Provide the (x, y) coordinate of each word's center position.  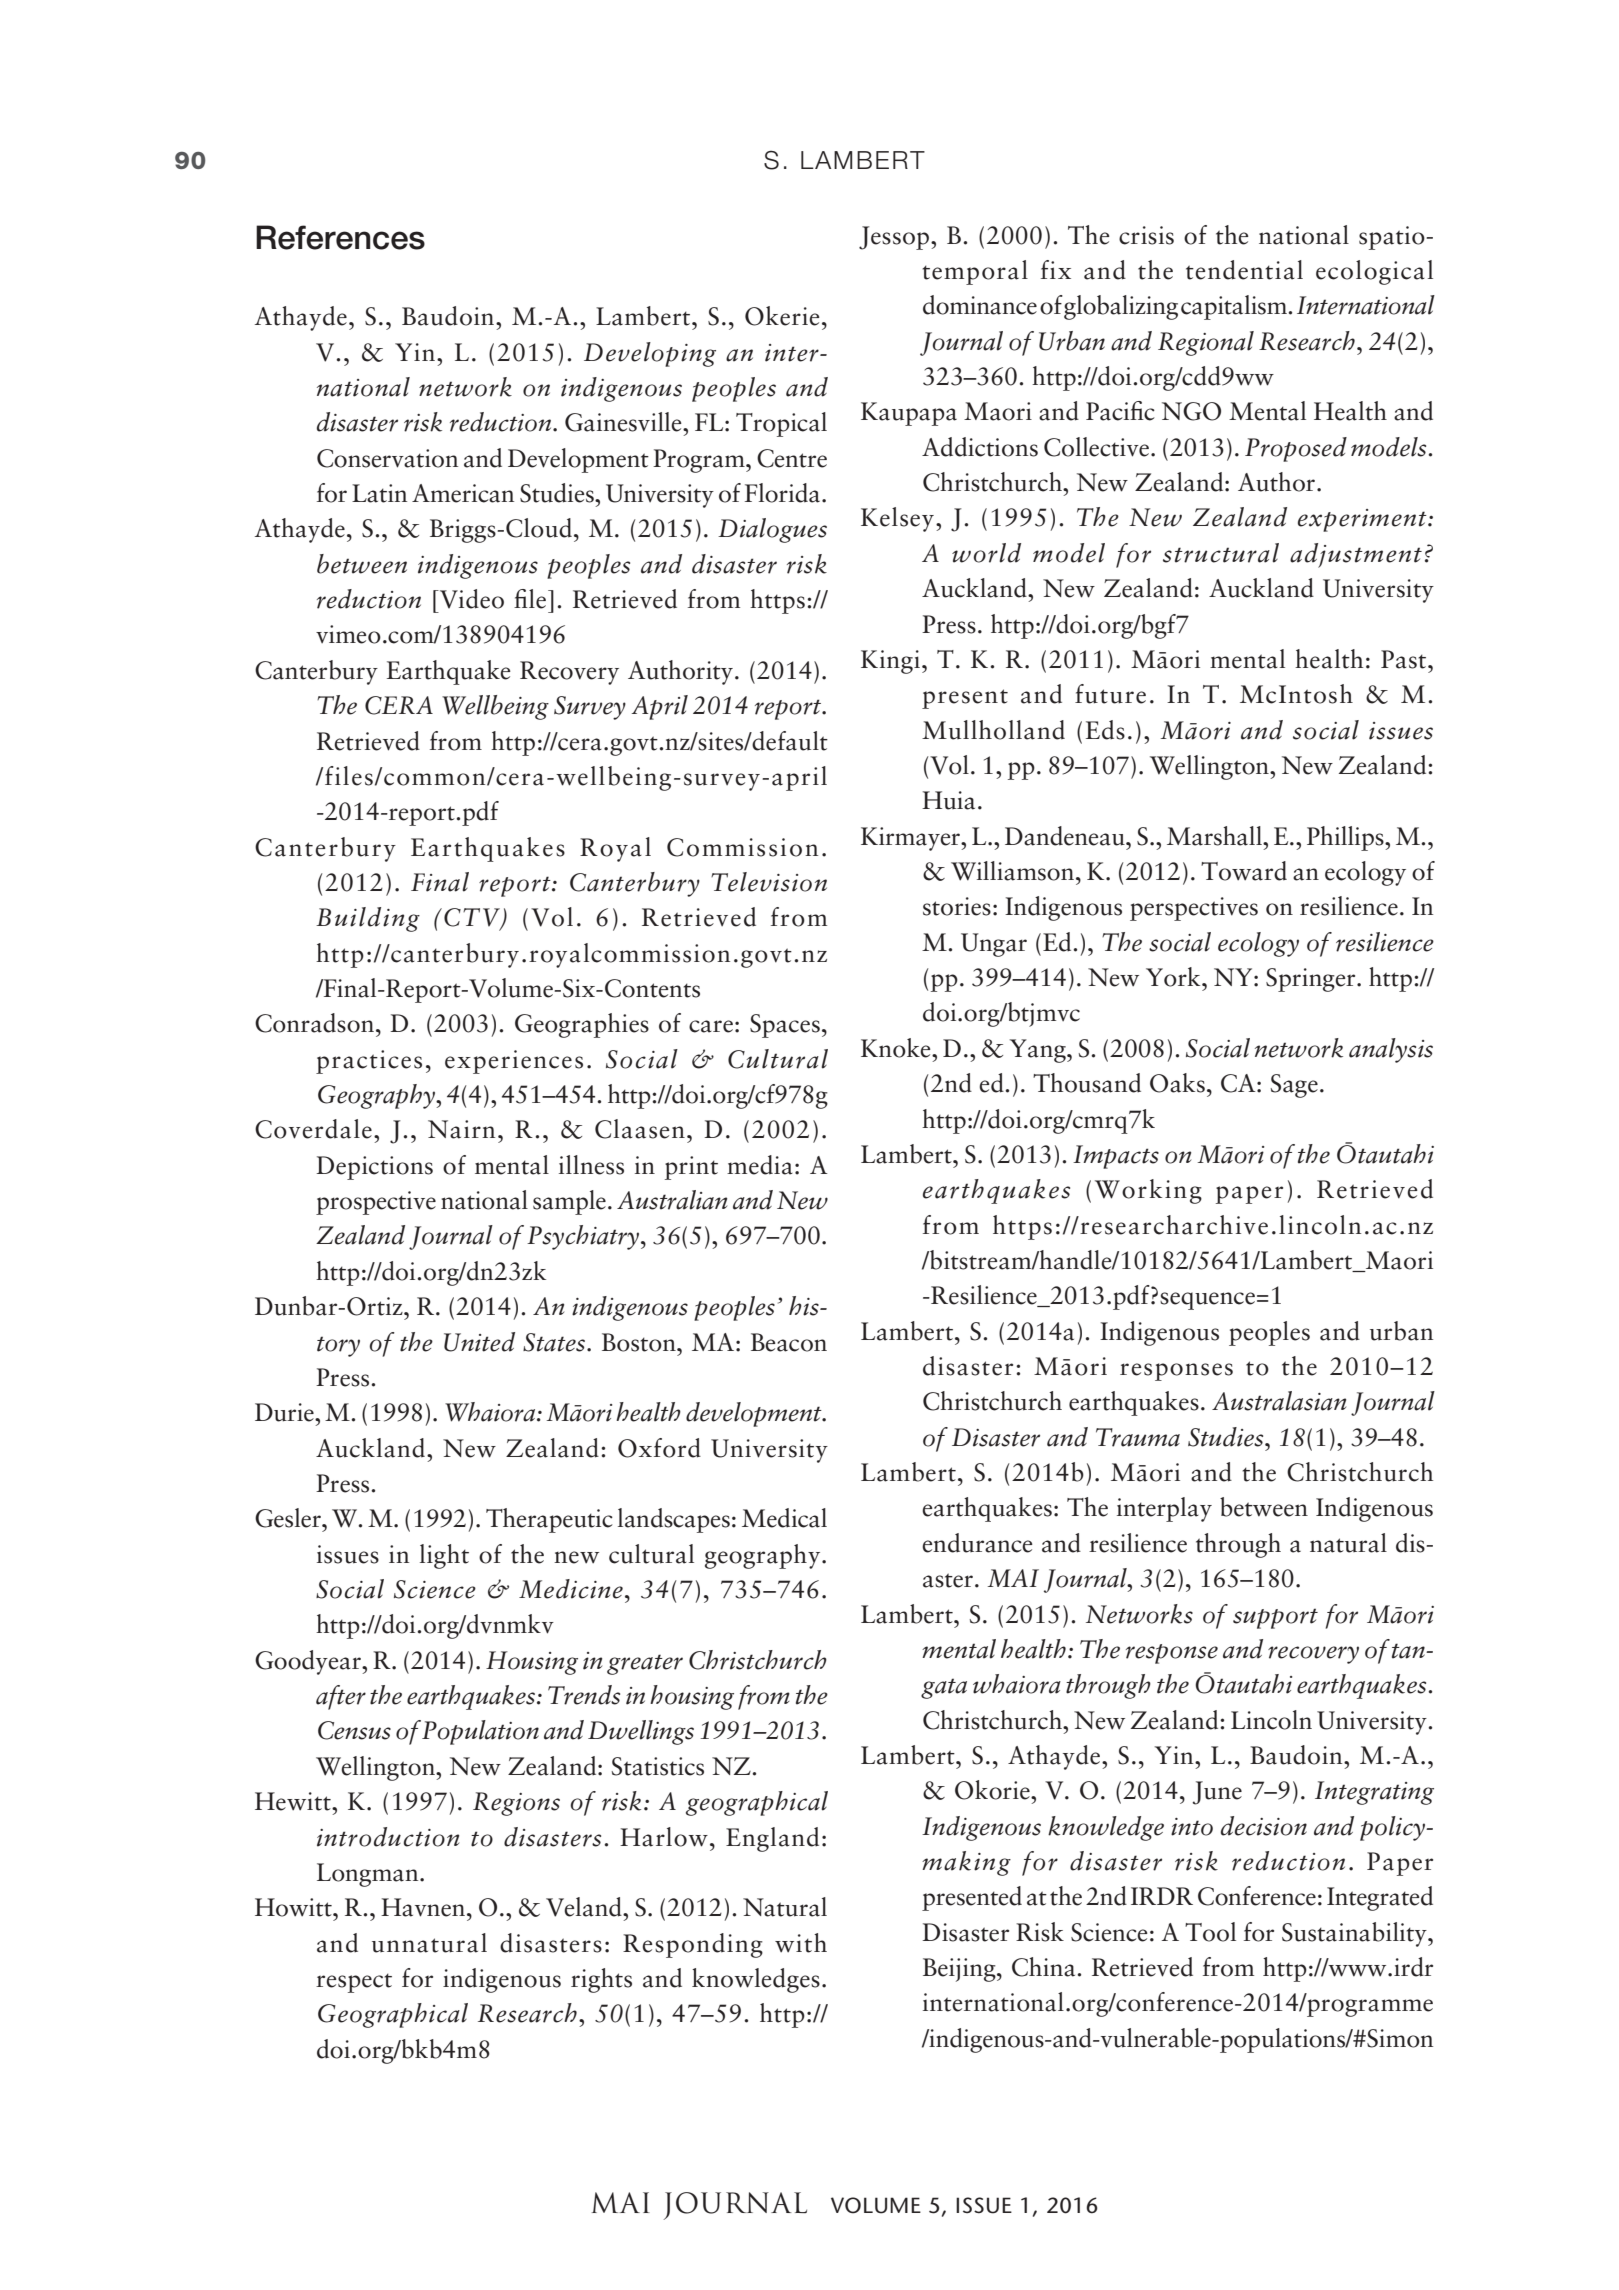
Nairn (461, 1129)
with (801, 1943)
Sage (1294, 1086)
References (340, 237)
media (760, 1165)
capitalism (1235, 307)
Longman (369, 1875)
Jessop (895, 238)
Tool (1210, 1932)
